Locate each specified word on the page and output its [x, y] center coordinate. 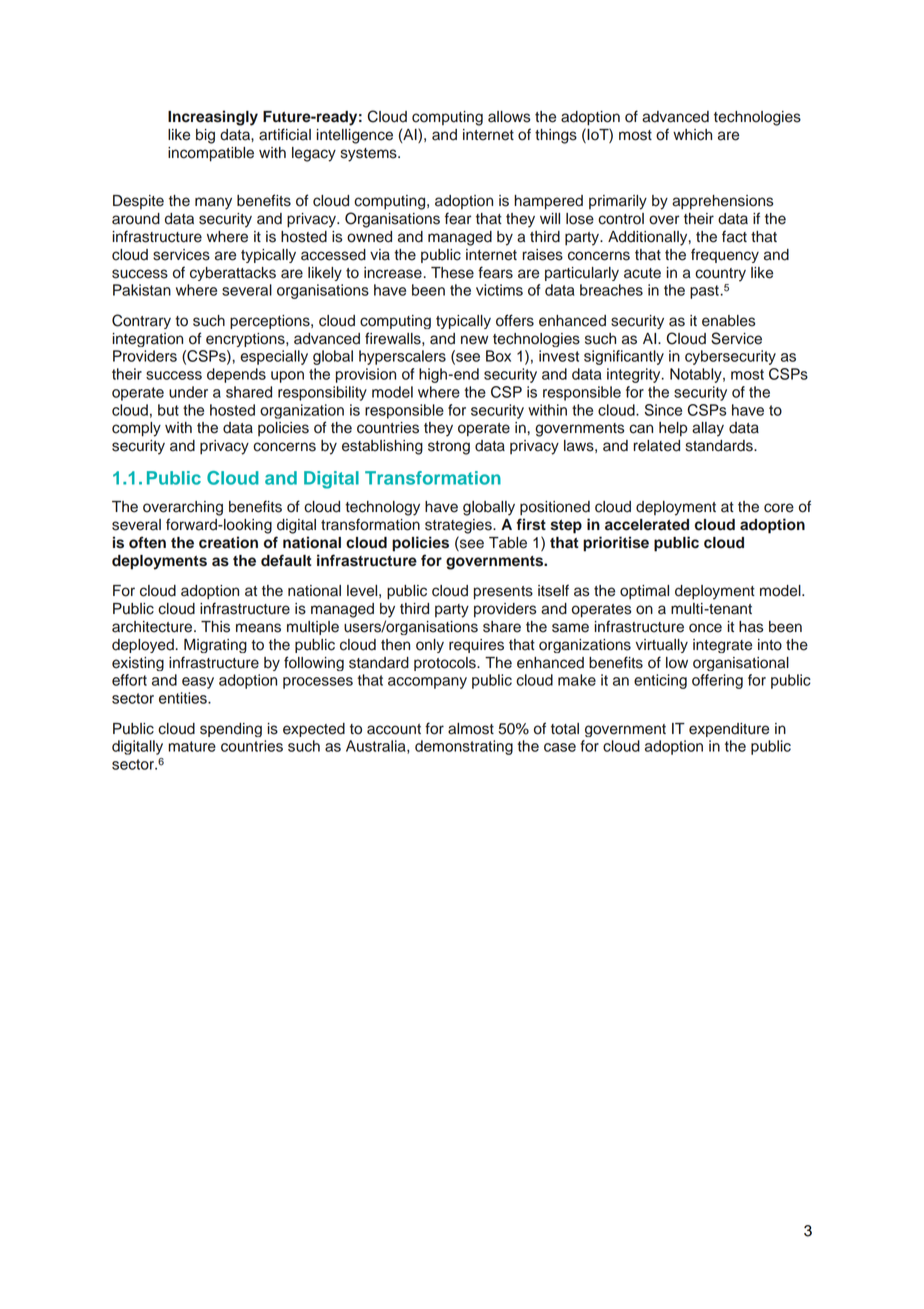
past [705, 292]
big [205, 136]
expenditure [729, 730]
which [692, 135]
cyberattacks [233, 274]
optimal [644, 592]
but [168, 410]
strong [449, 448]
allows [509, 117]
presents [503, 593]
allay [708, 429]
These [452, 273]
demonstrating [464, 747]
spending [231, 730]
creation [228, 542]
